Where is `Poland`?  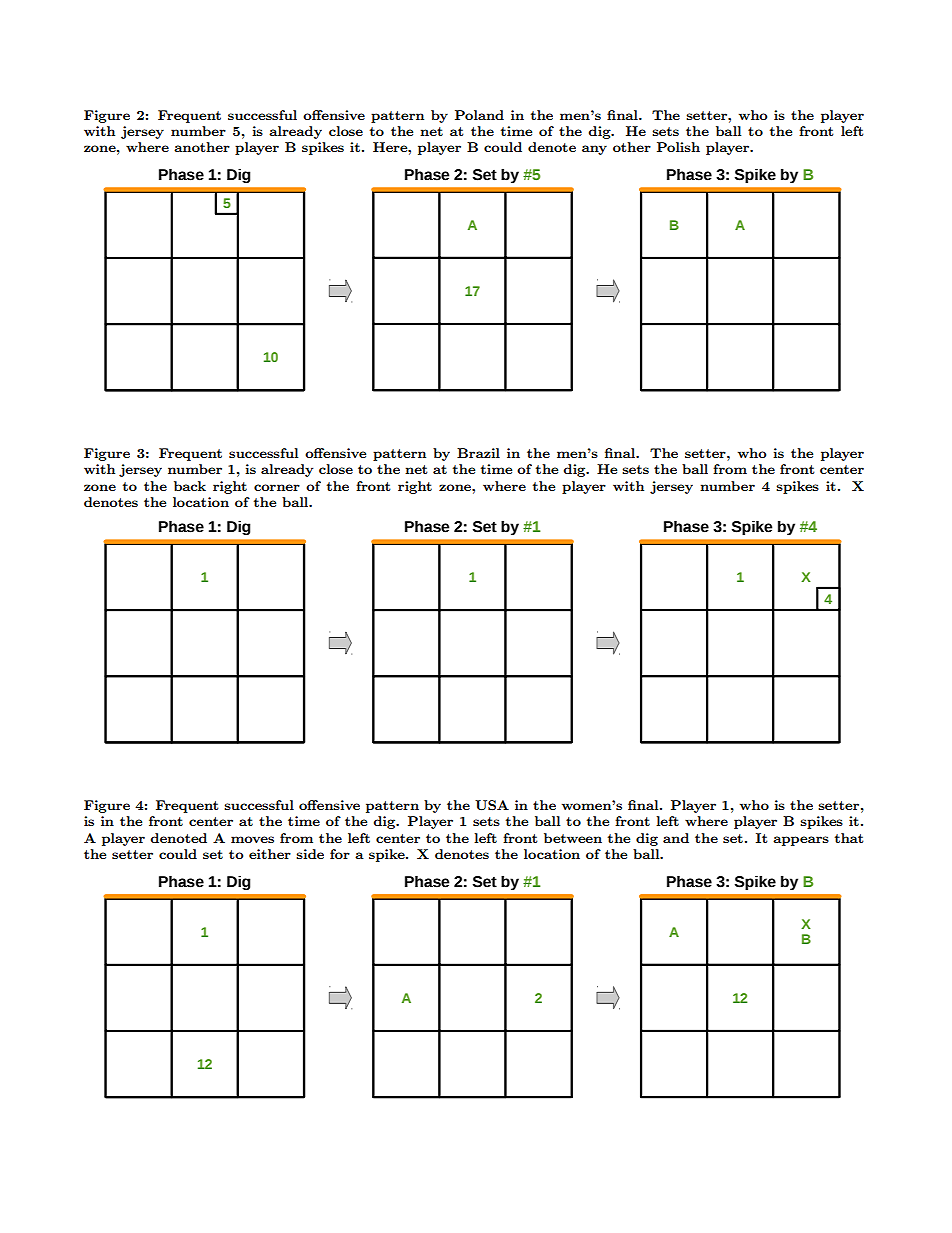
Poland is located at coordinates (479, 115).
